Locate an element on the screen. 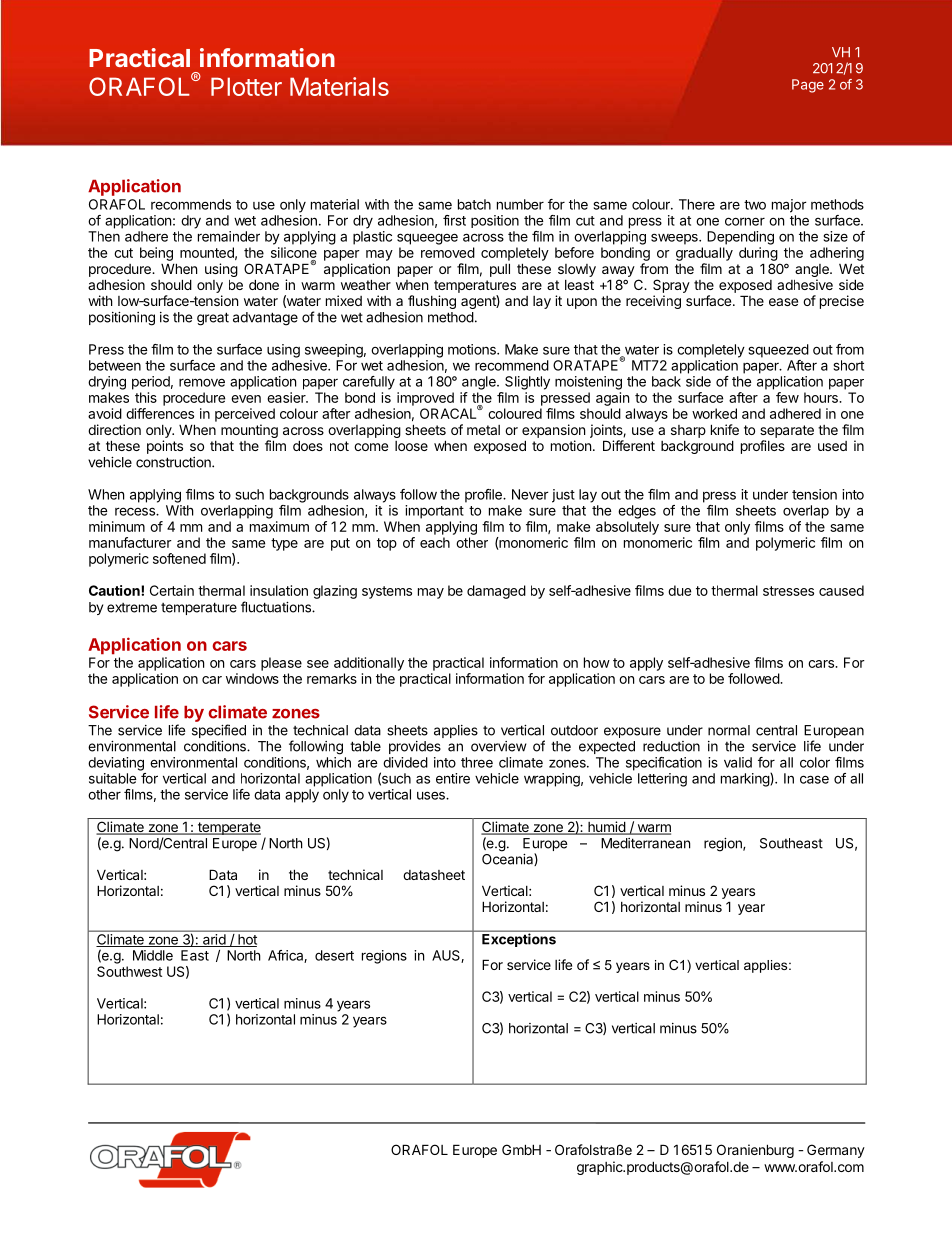 This screenshot has height=1233, width=952. separate is located at coordinates (787, 431).
